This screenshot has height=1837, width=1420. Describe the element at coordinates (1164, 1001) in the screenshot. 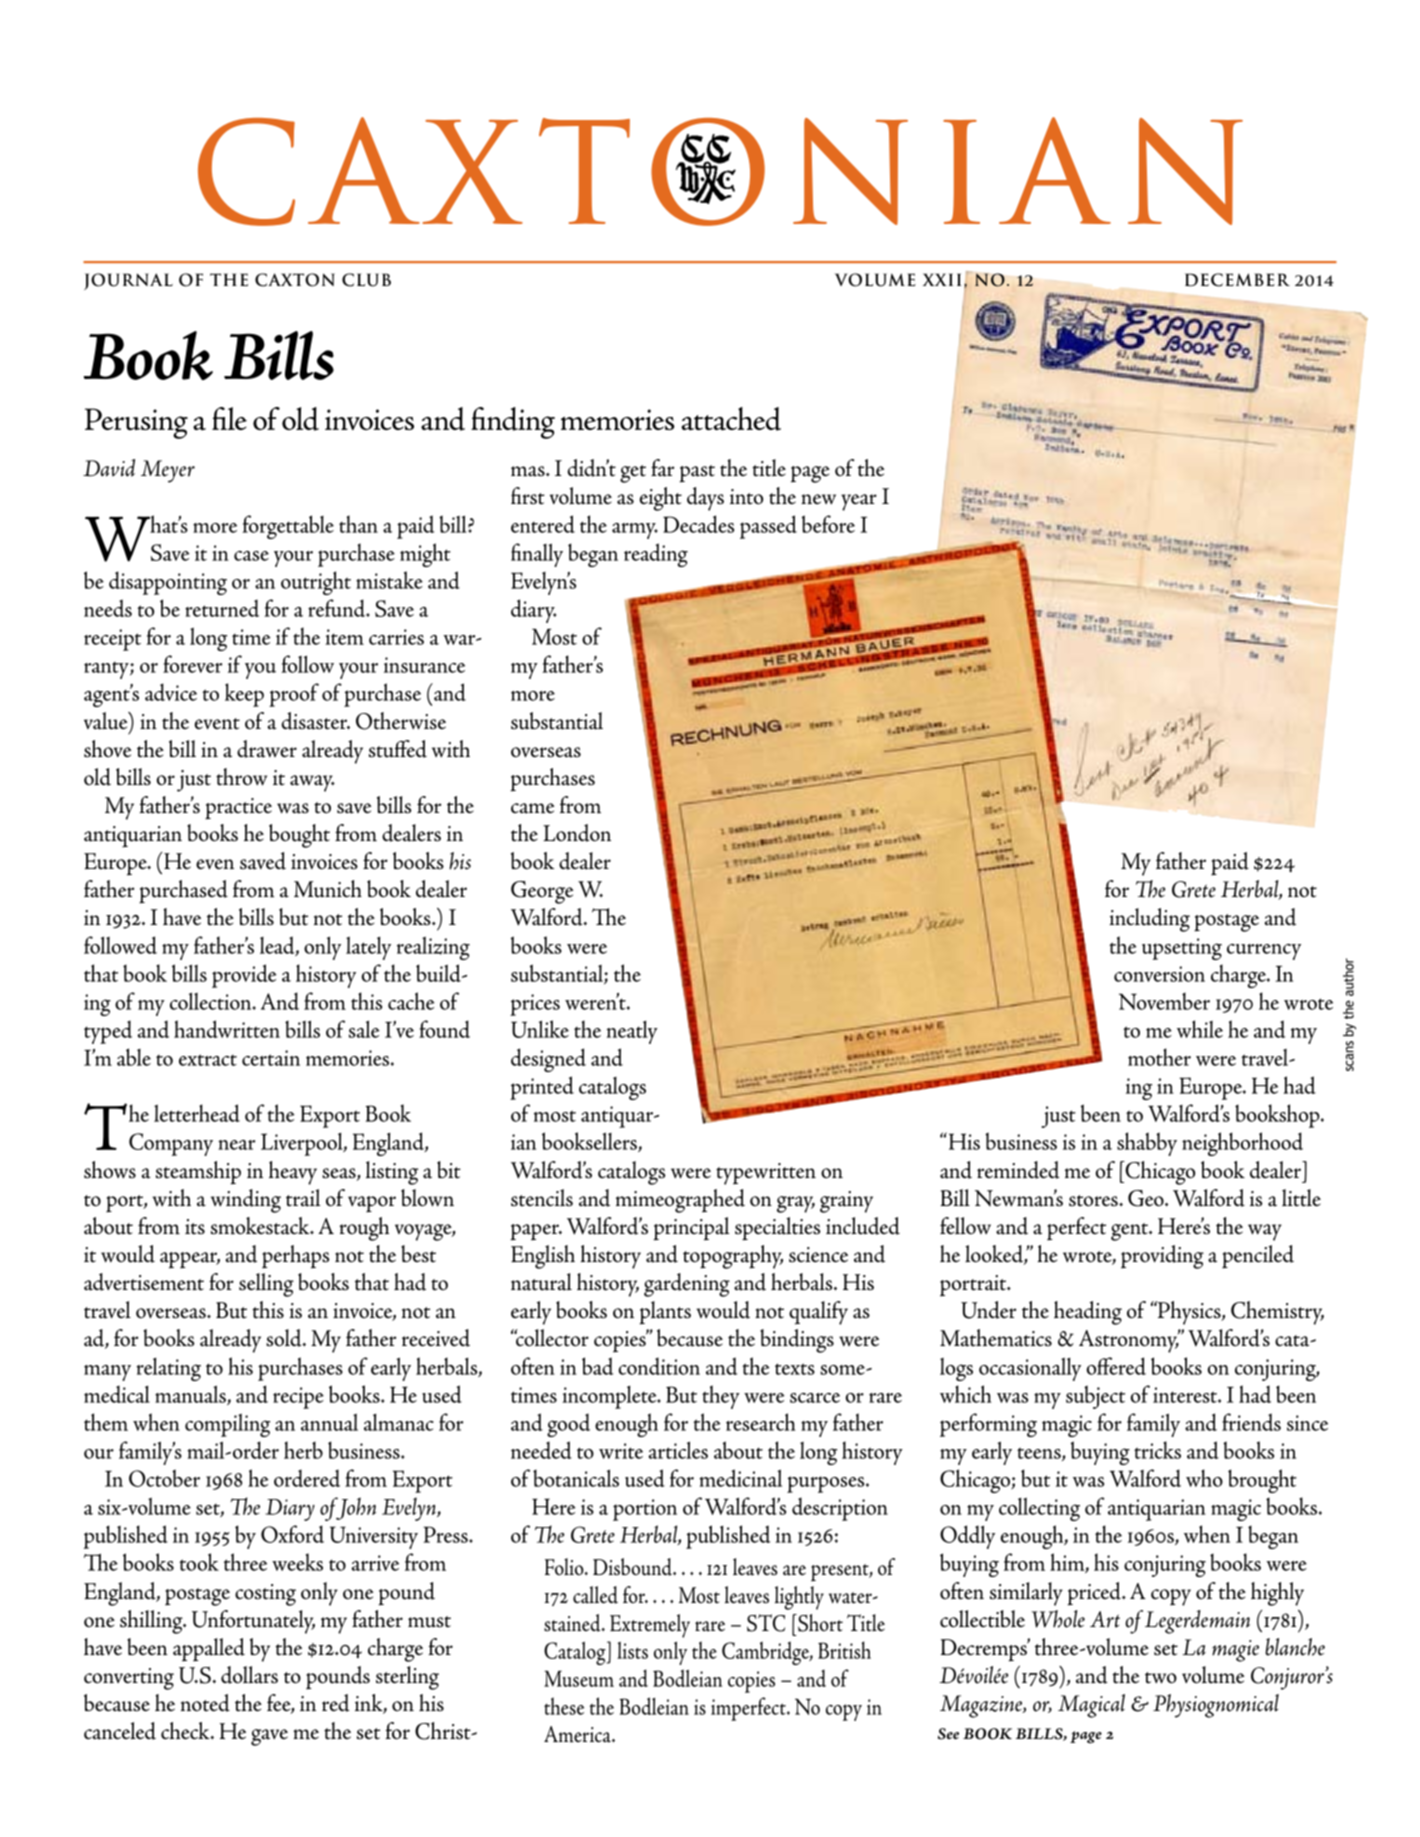

I see `November` at that location.
